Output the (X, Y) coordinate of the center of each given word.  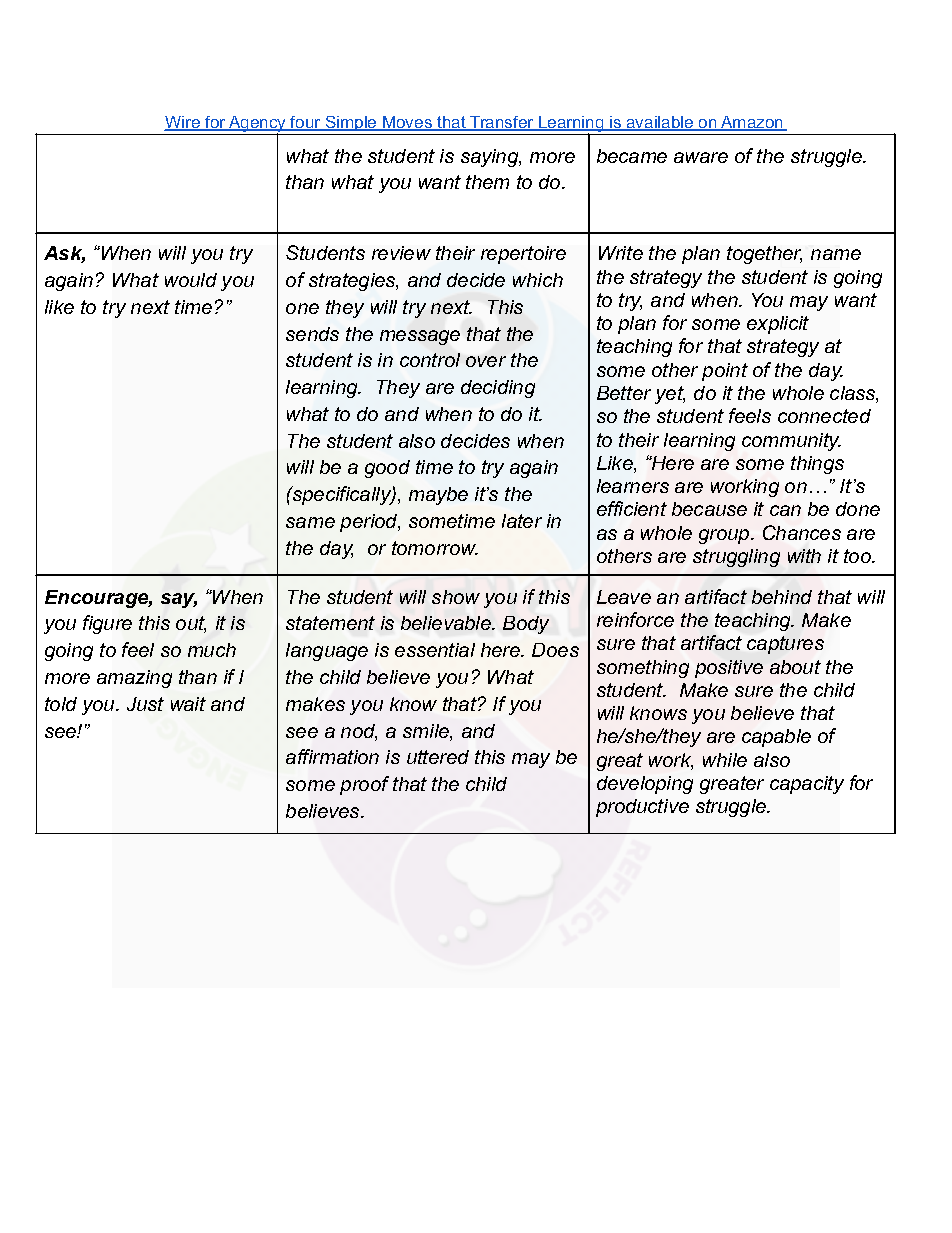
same (310, 522)
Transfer (502, 123)
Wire (183, 123)
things (817, 465)
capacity (807, 785)
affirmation (332, 756)
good (387, 469)
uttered (438, 757)
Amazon (752, 123)
